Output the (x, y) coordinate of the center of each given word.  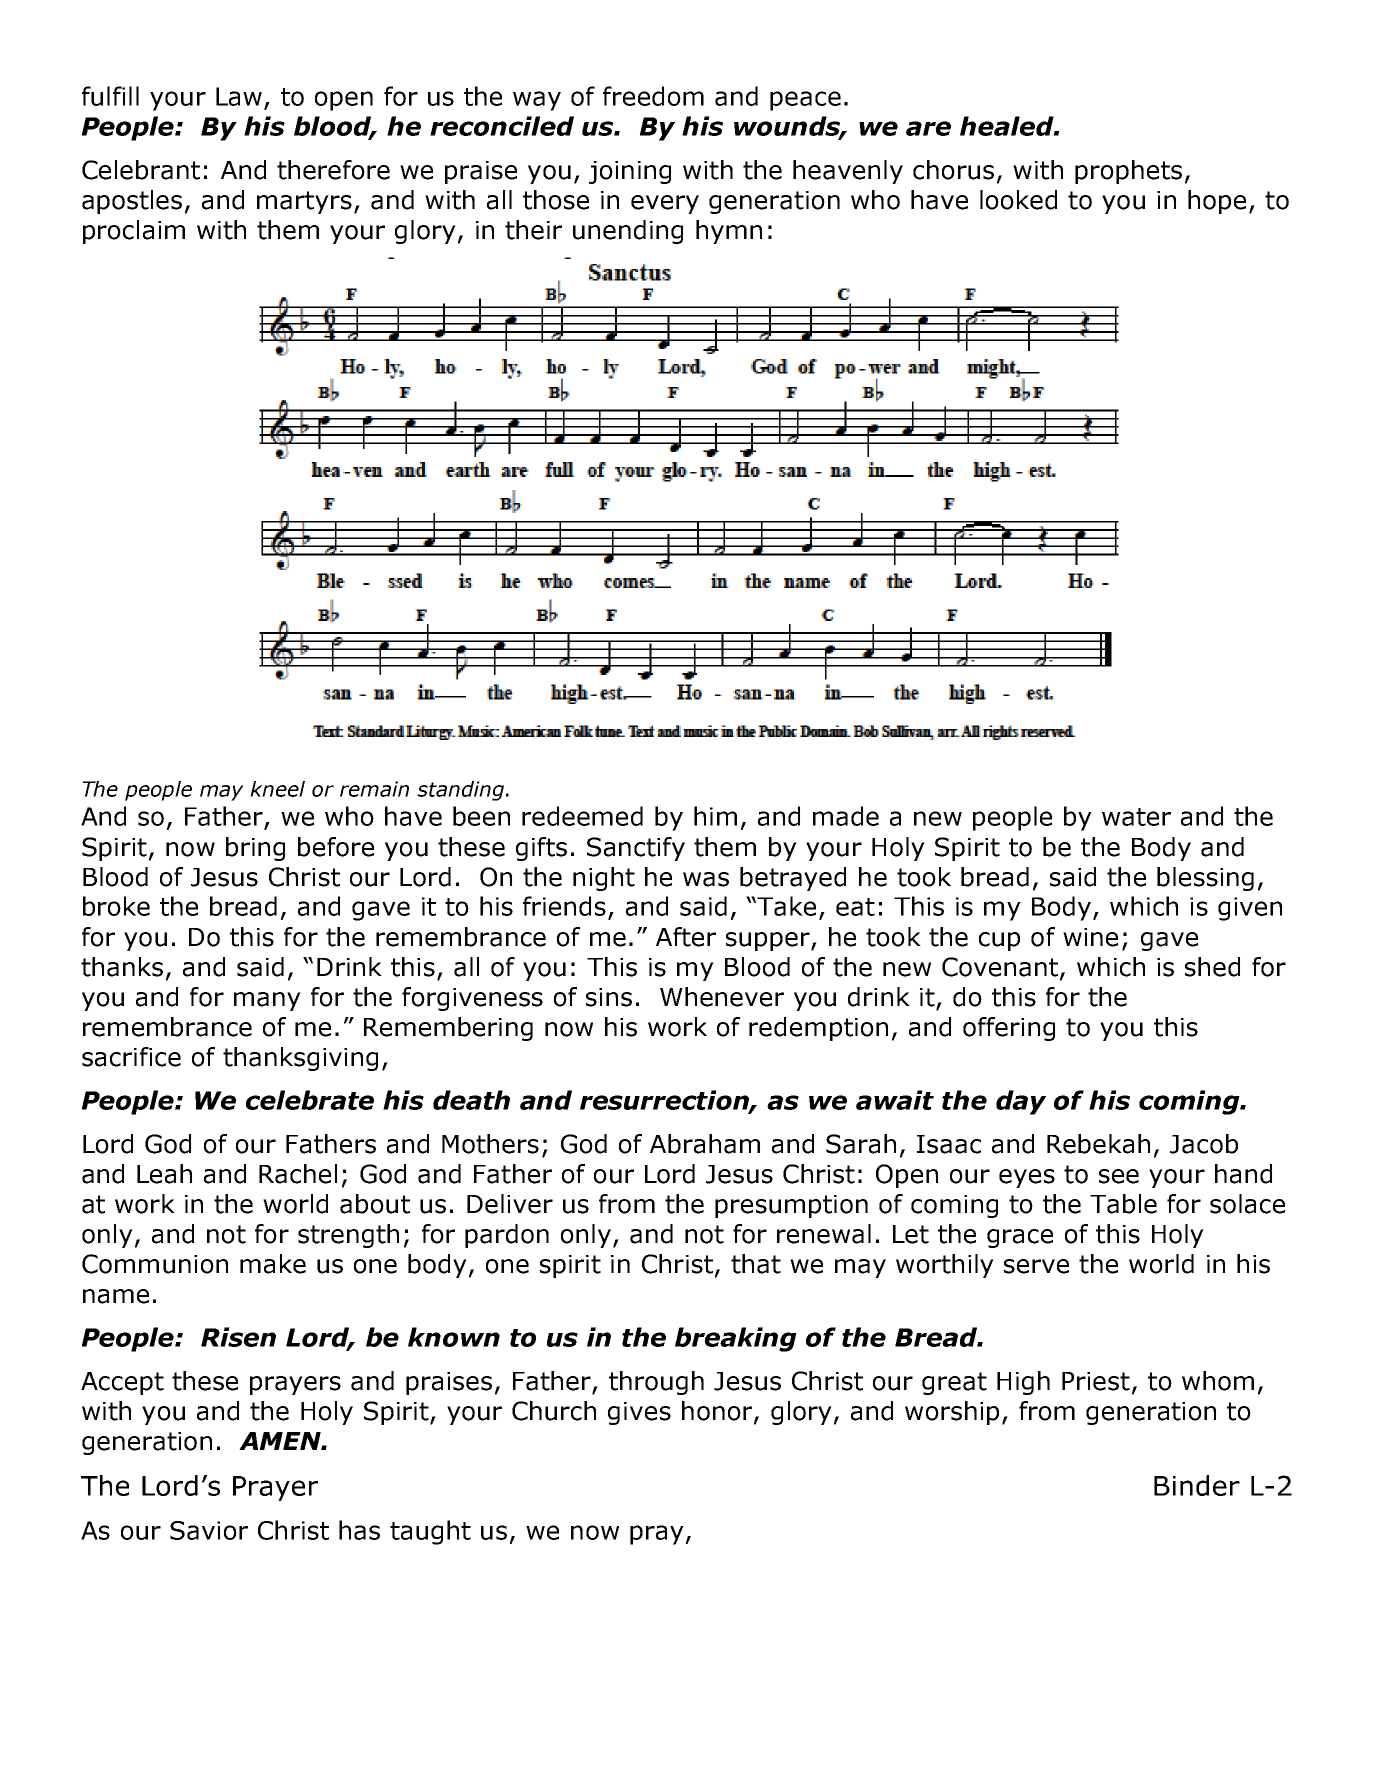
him (715, 816)
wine (1090, 937)
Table (1123, 1204)
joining (630, 172)
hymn (729, 232)
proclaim (134, 232)
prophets (1128, 172)
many (267, 1001)
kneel (277, 789)
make (273, 1264)
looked (1018, 200)
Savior (209, 1530)
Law (239, 96)
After (686, 937)
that (756, 1264)
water (1136, 817)
